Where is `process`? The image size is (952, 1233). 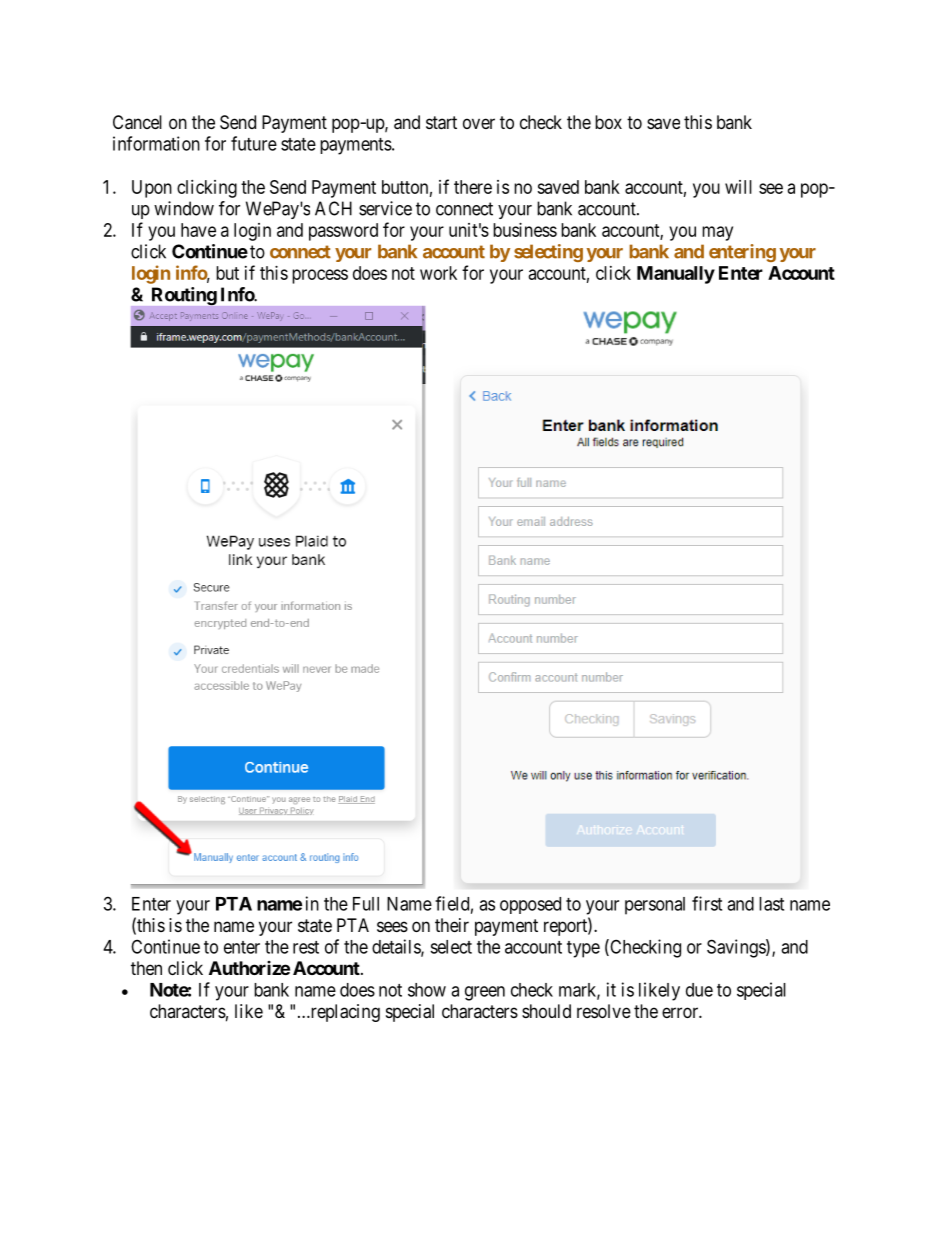
process is located at coordinates (320, 276).
